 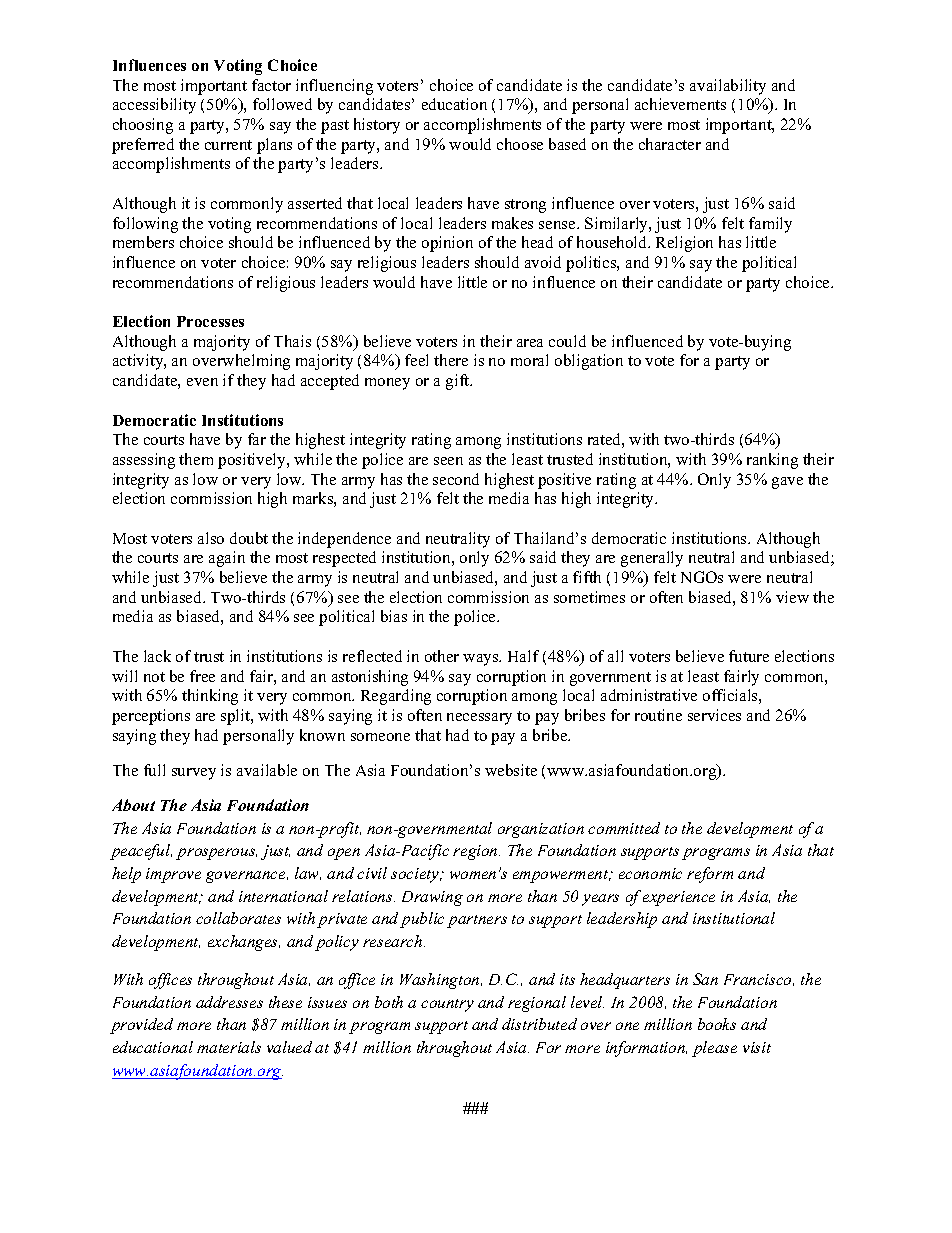 What do you see at coordinates (624, 828) in the page?
I see `committed` at bounding box center [624, 828].
